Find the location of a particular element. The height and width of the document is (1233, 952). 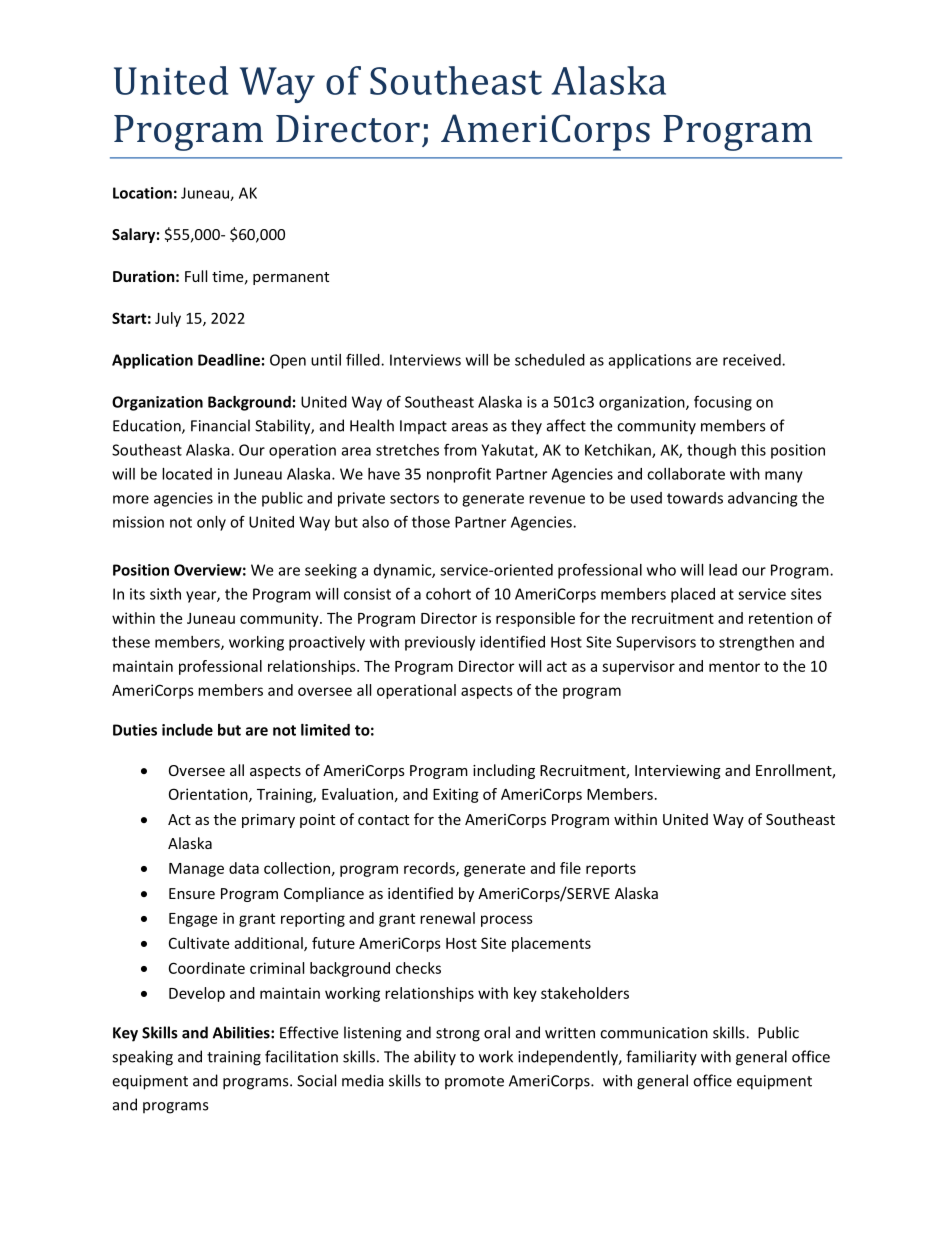

lead is located at coordinates (723, 570).
